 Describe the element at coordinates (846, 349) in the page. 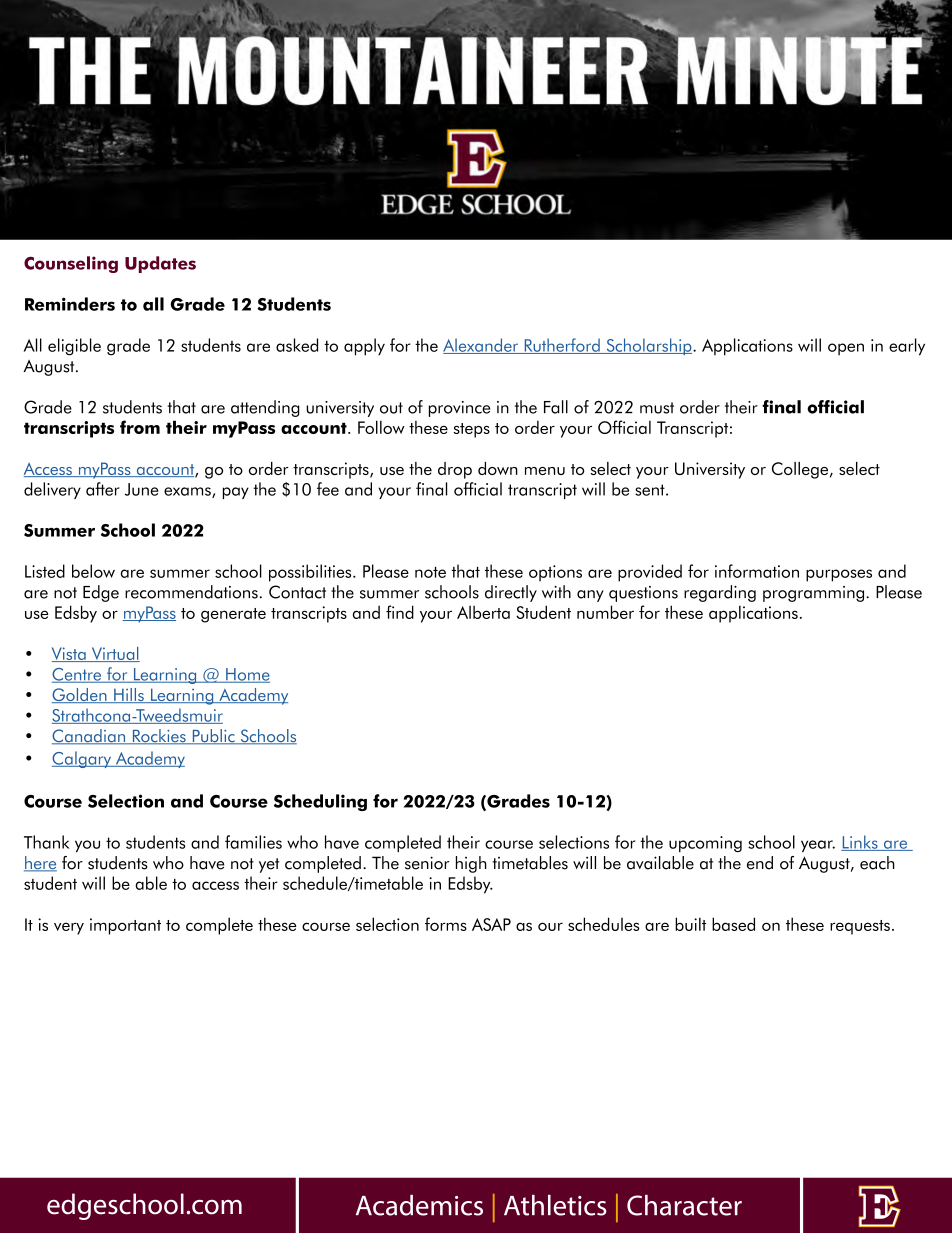

I see `open` at that location.
